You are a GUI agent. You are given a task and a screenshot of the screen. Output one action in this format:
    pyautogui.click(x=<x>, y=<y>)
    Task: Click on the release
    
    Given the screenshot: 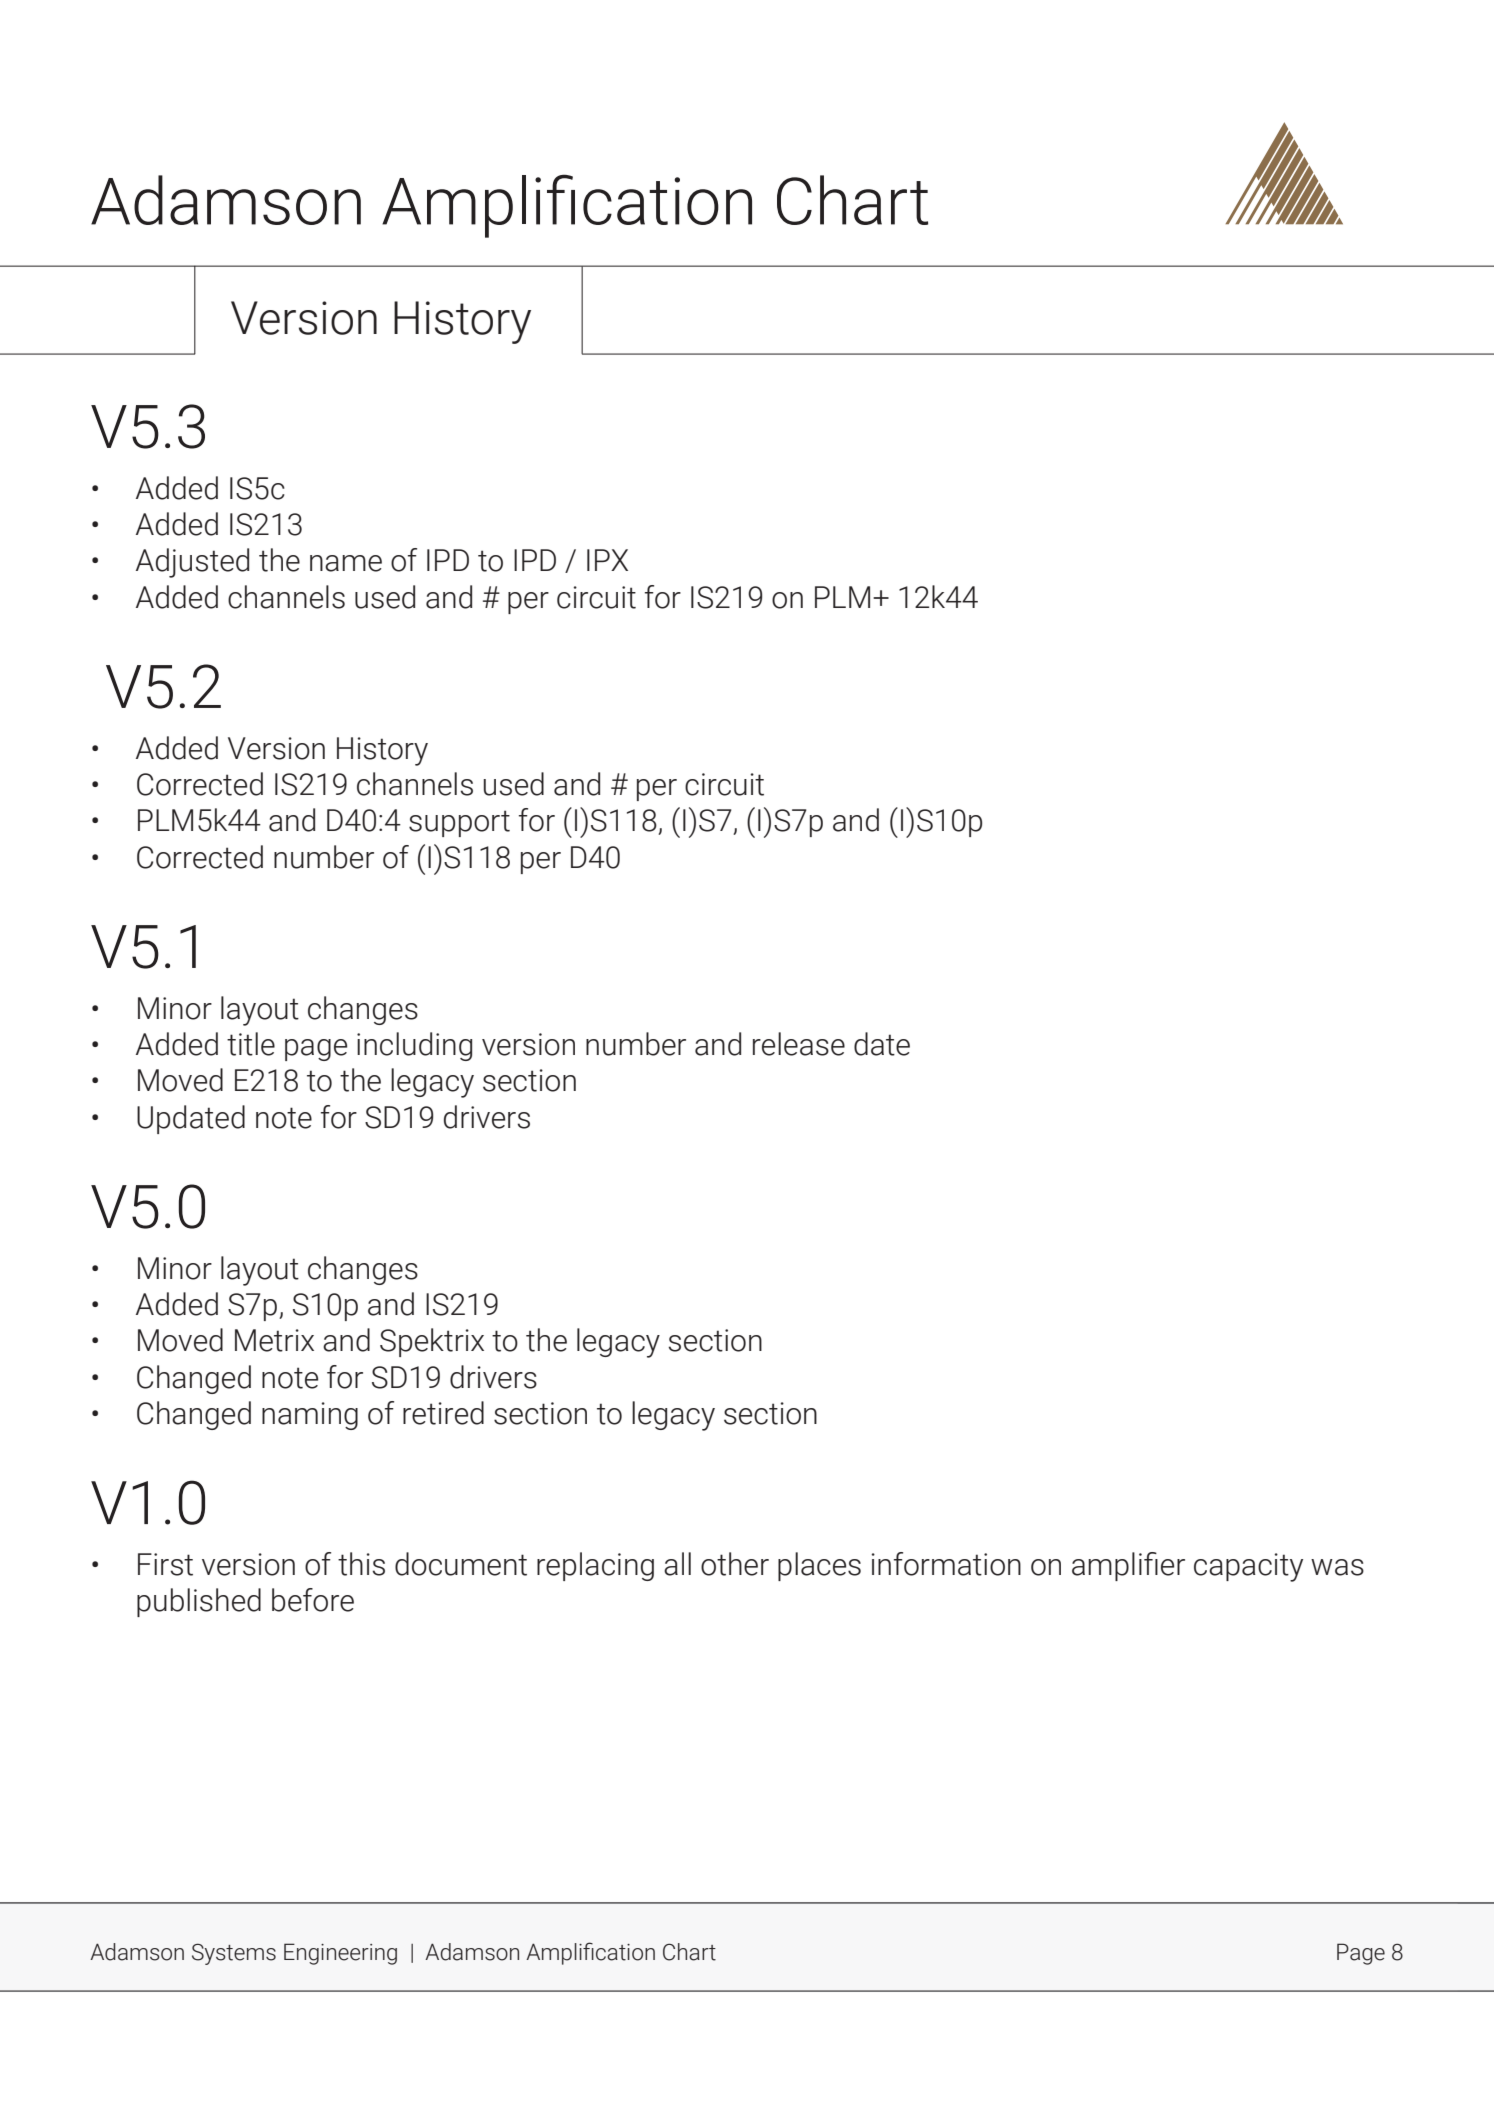 What is the action you would take?
    pyautogui.click(x=799, y=1044)
